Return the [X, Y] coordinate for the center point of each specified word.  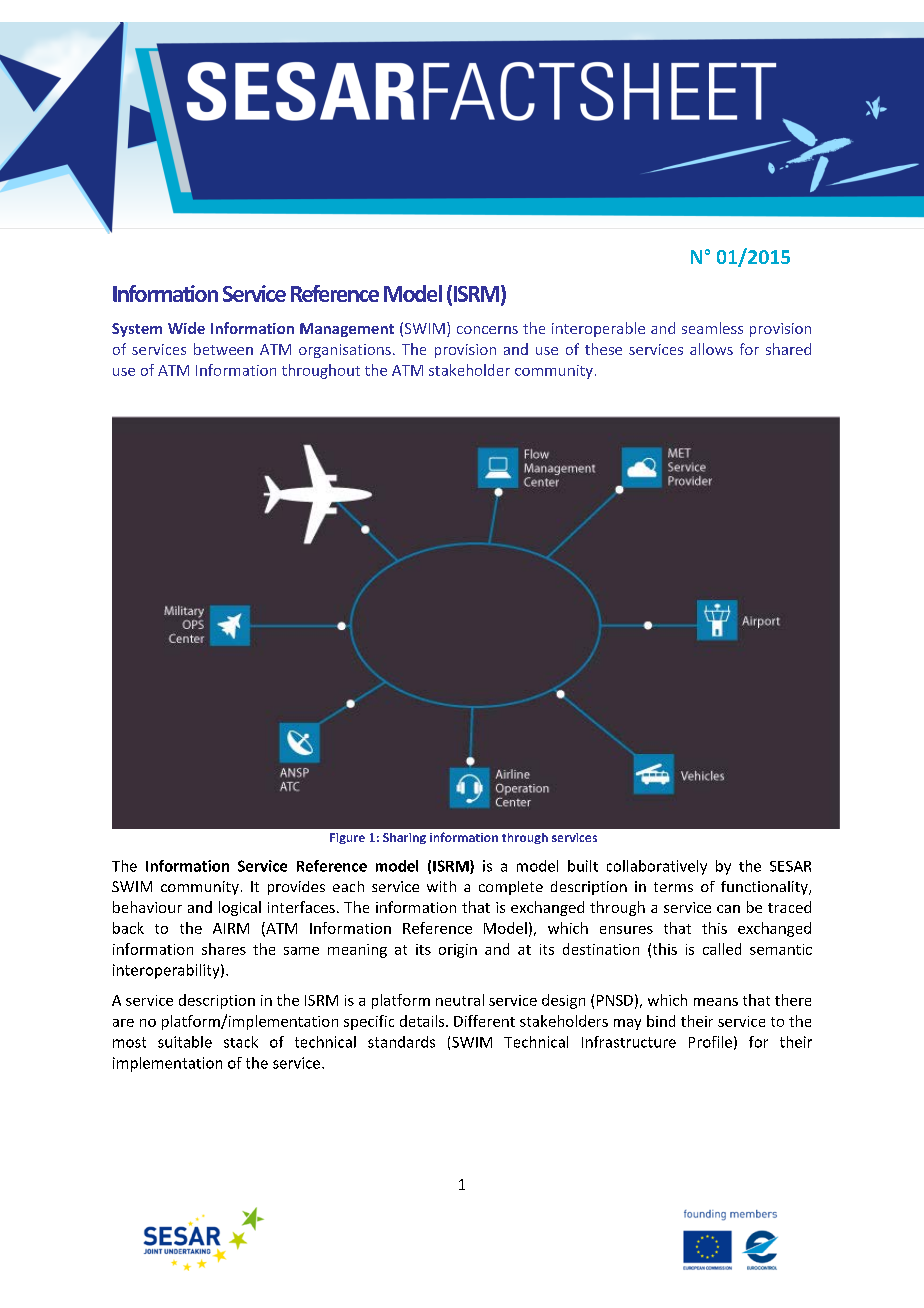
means [716, 1002]
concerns [487, 330]
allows [711, 349]
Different [484, 1021]
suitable [185, 1042]
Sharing [404, 838]
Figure [347, 838]
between [223, 349]
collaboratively [657, 867]
